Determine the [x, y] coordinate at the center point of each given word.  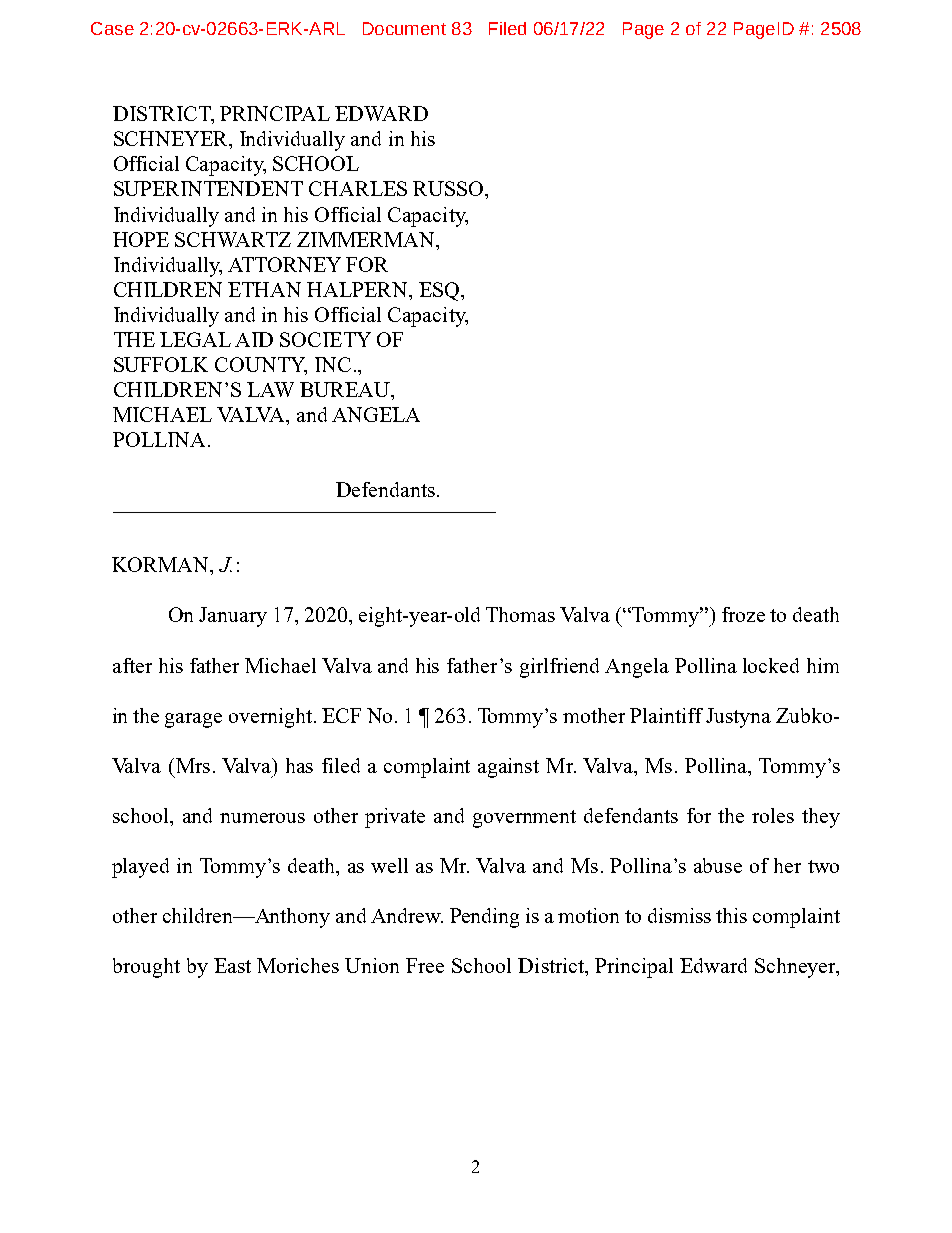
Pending [484, 918]
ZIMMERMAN [367, 239]
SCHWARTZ [233, 239]
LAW [270, 389]
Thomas [520, 614]
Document [404, 28]
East [232, 965]
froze [743, 614]
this [731, 915]
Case [112, 28]
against [508, 768]
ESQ [440, 291]
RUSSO [449, 188]
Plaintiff [666, 715]
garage [193, 720]
